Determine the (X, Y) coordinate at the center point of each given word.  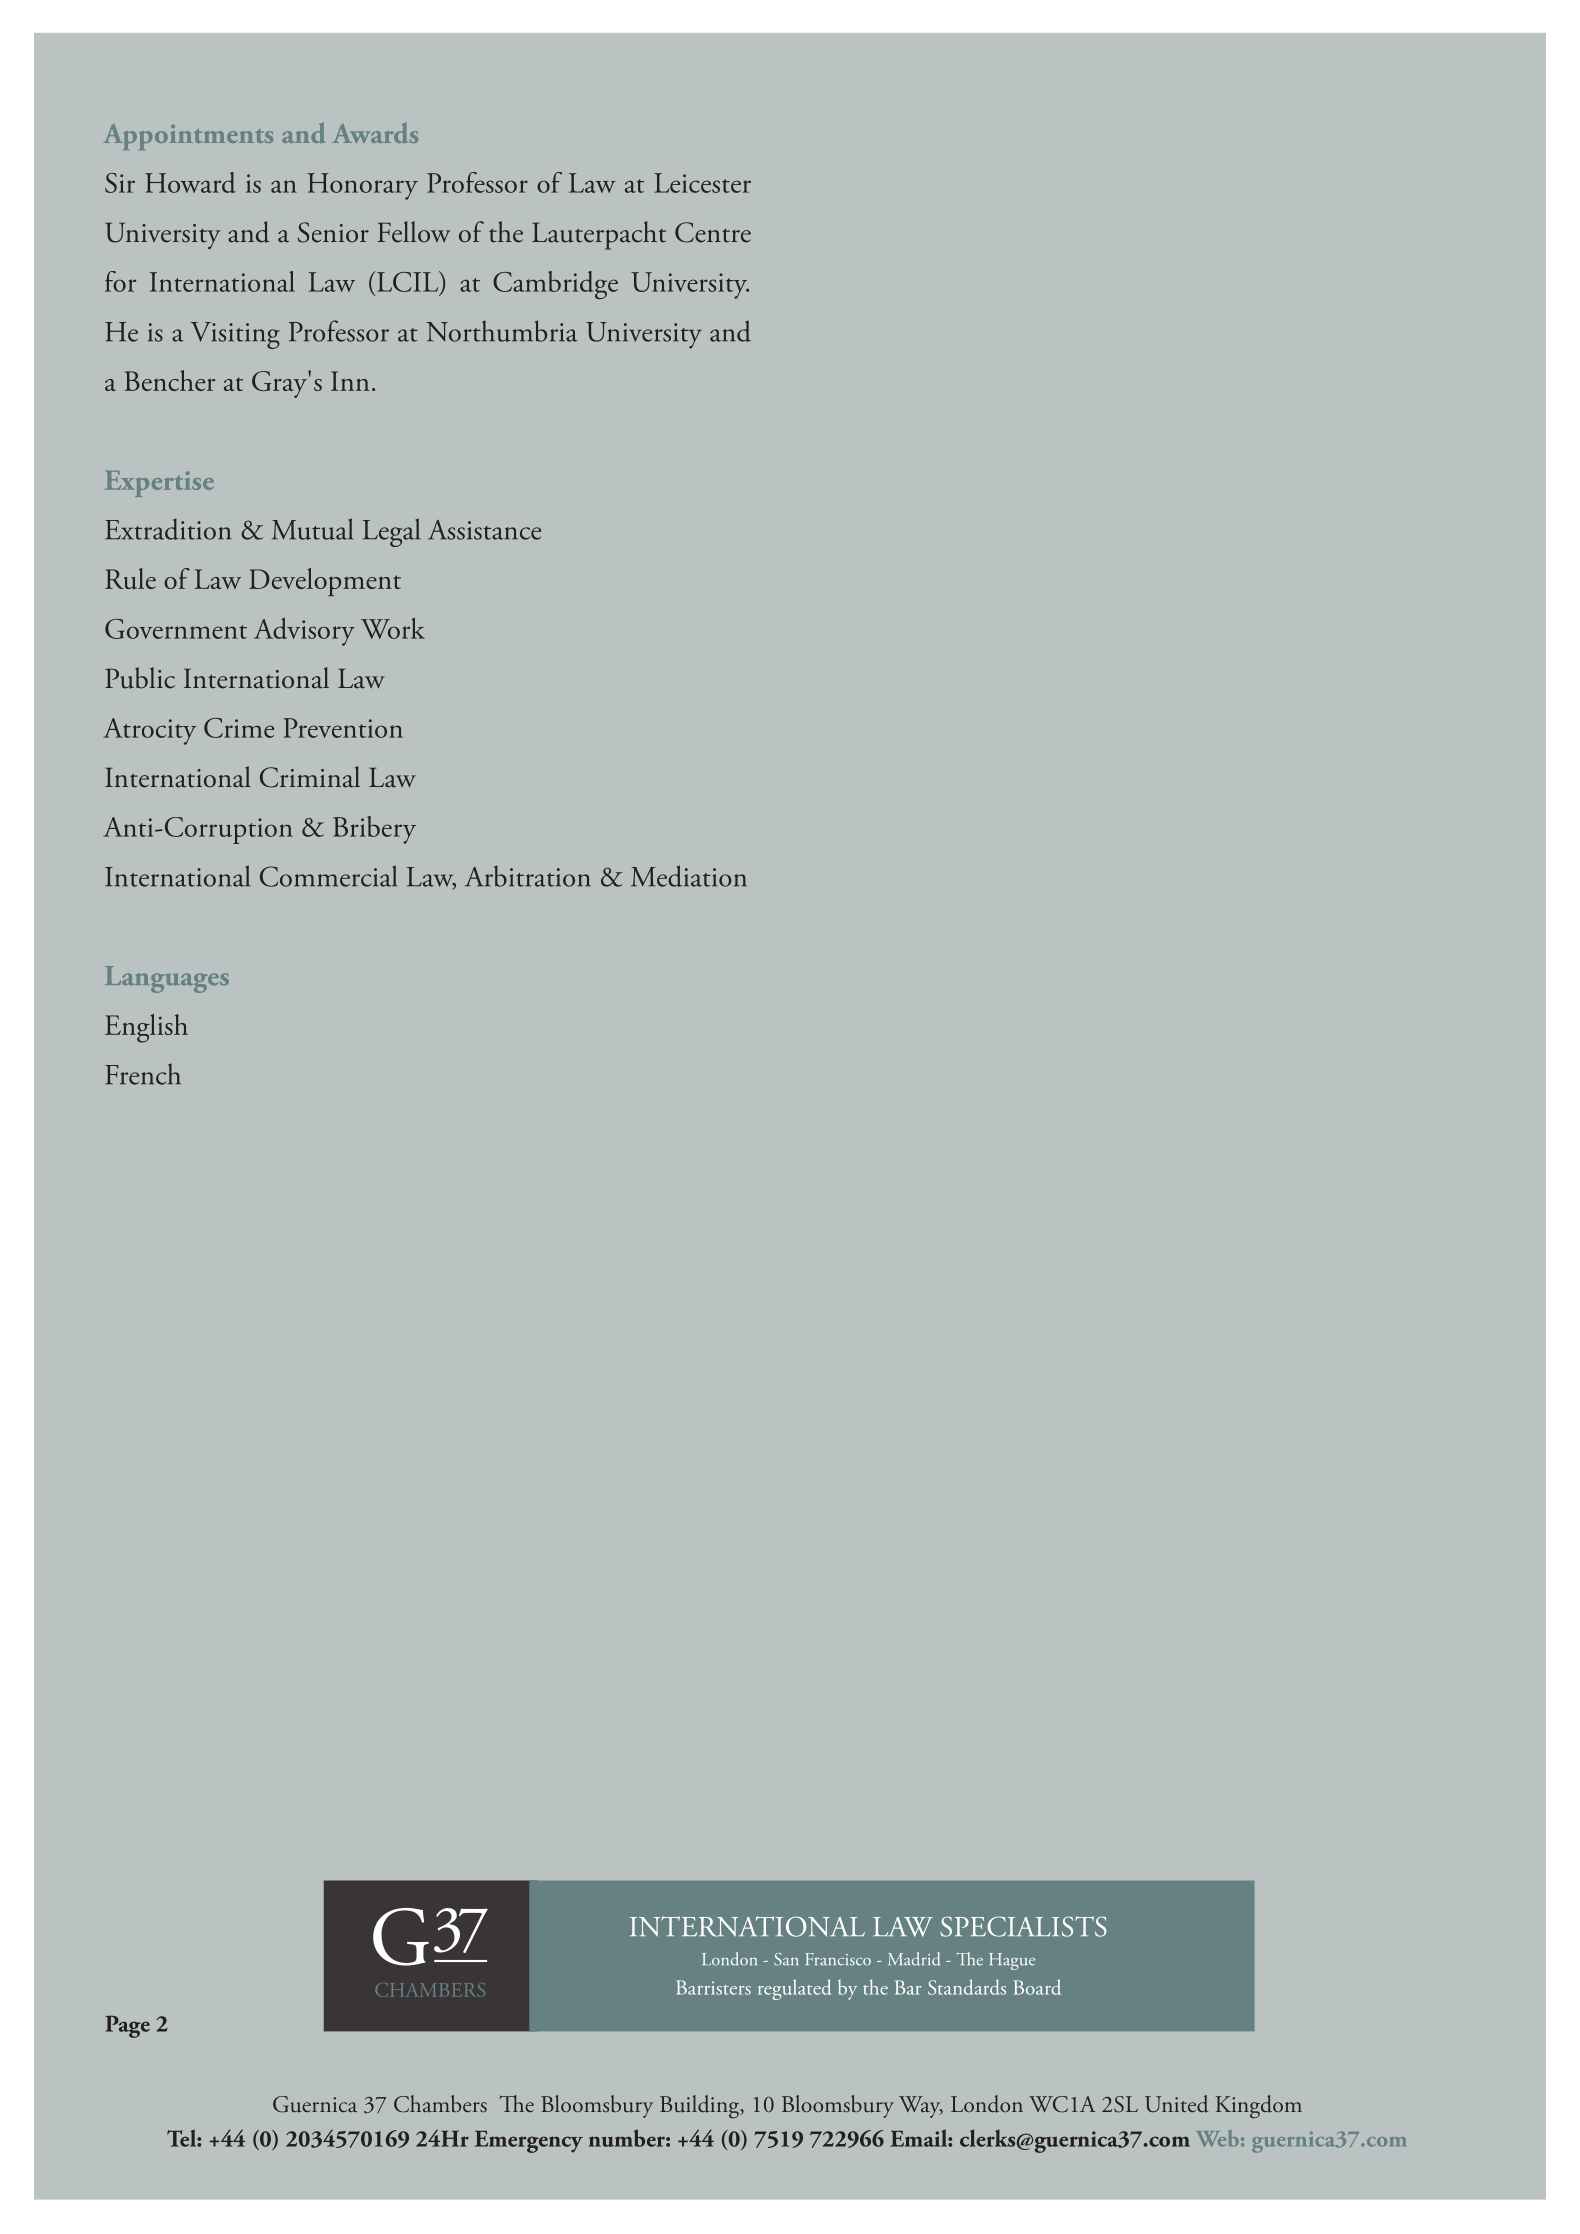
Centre (713, 232)
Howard (190, 182)
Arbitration (528, 876)
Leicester (702, 183)
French (143, 1074)
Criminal (310, 777)
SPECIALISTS (1023, 1926)
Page (128, 2026)
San (786, 1959)
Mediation (689, 876)
